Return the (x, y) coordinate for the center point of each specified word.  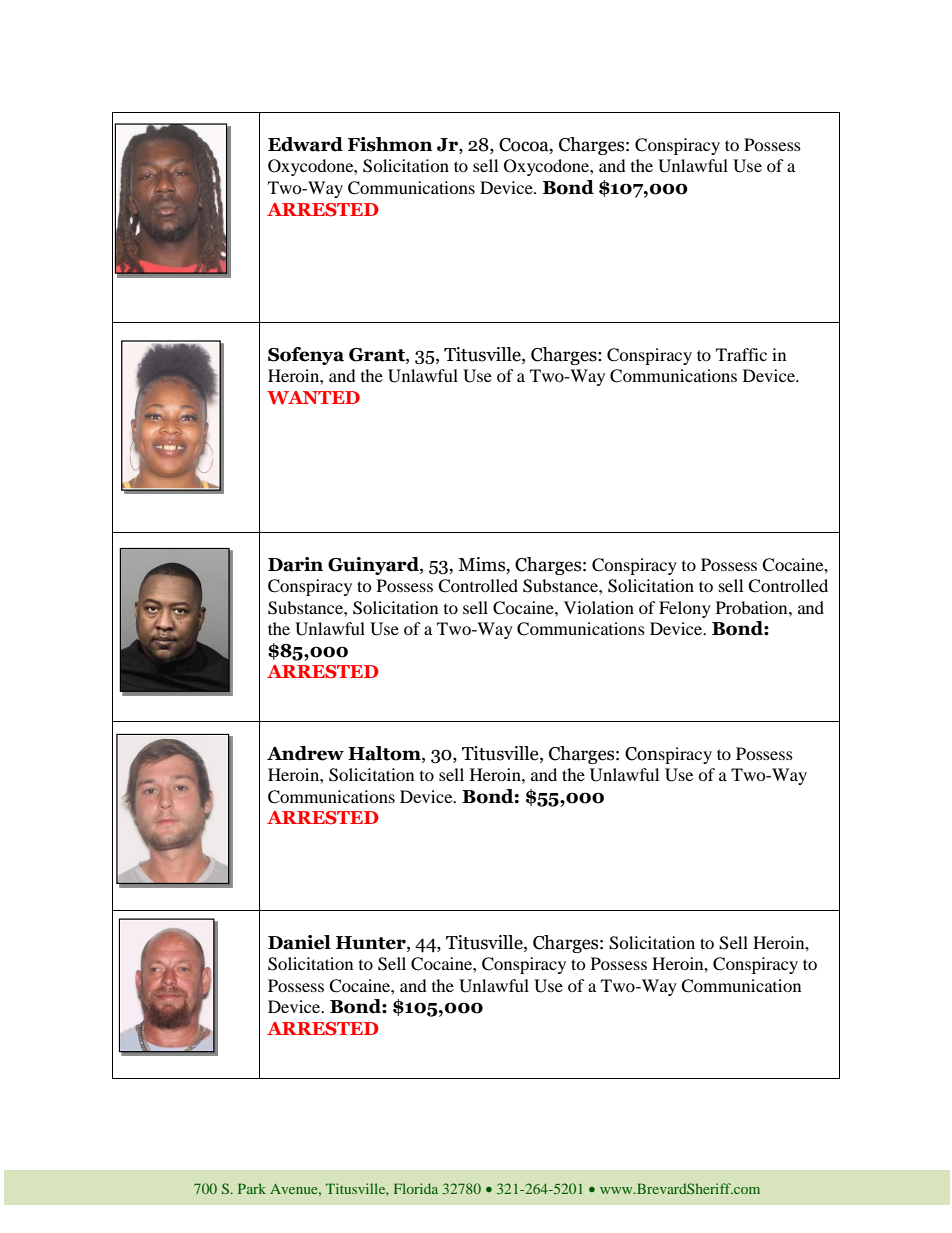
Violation (599, 607)
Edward (305, 144)
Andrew (305, 753)
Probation (753, 607)
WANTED (313, 398)
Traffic (741, 354)
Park (252, 1188)
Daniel (299, 942)
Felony (685, 609)
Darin (295, 564)
